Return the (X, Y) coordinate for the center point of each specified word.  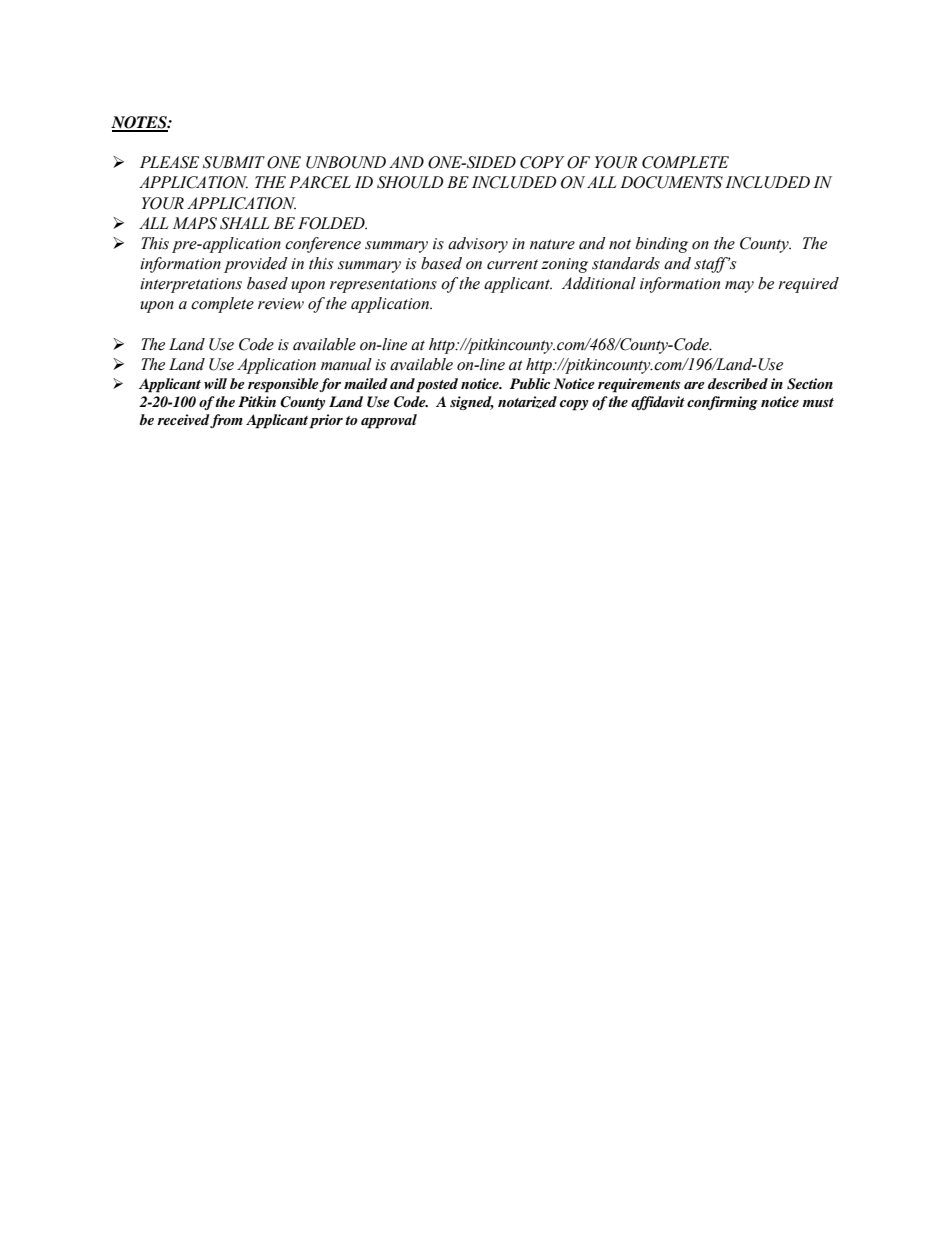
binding (662, 245)
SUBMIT (234, 162)
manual (346, 364)
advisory (478, 245)
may (739, 287)
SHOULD (410, 182)
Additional (599, 283)
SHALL (244, 223)
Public (530, 383)
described (738, 383)
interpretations (191, 285)
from (226, 421)
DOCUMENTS (671, 182)
